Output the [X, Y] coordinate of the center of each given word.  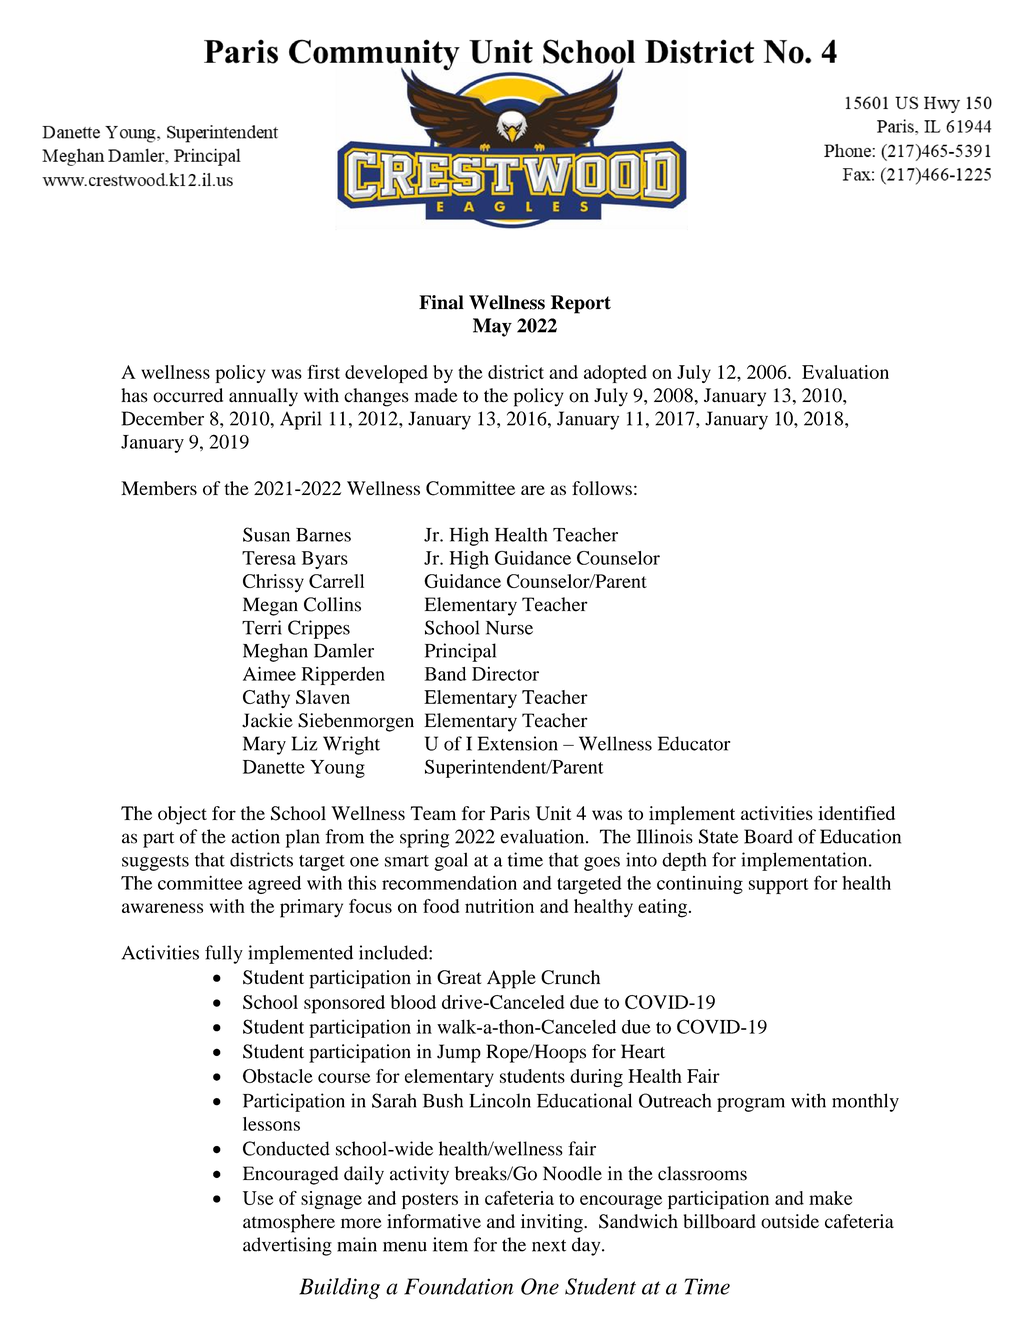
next [549, 1246]
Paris [510, 813]
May [492, 327]
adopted [615, 374]
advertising [287, 1246]
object [182, 815]
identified [856, 813]
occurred [188, 395]
